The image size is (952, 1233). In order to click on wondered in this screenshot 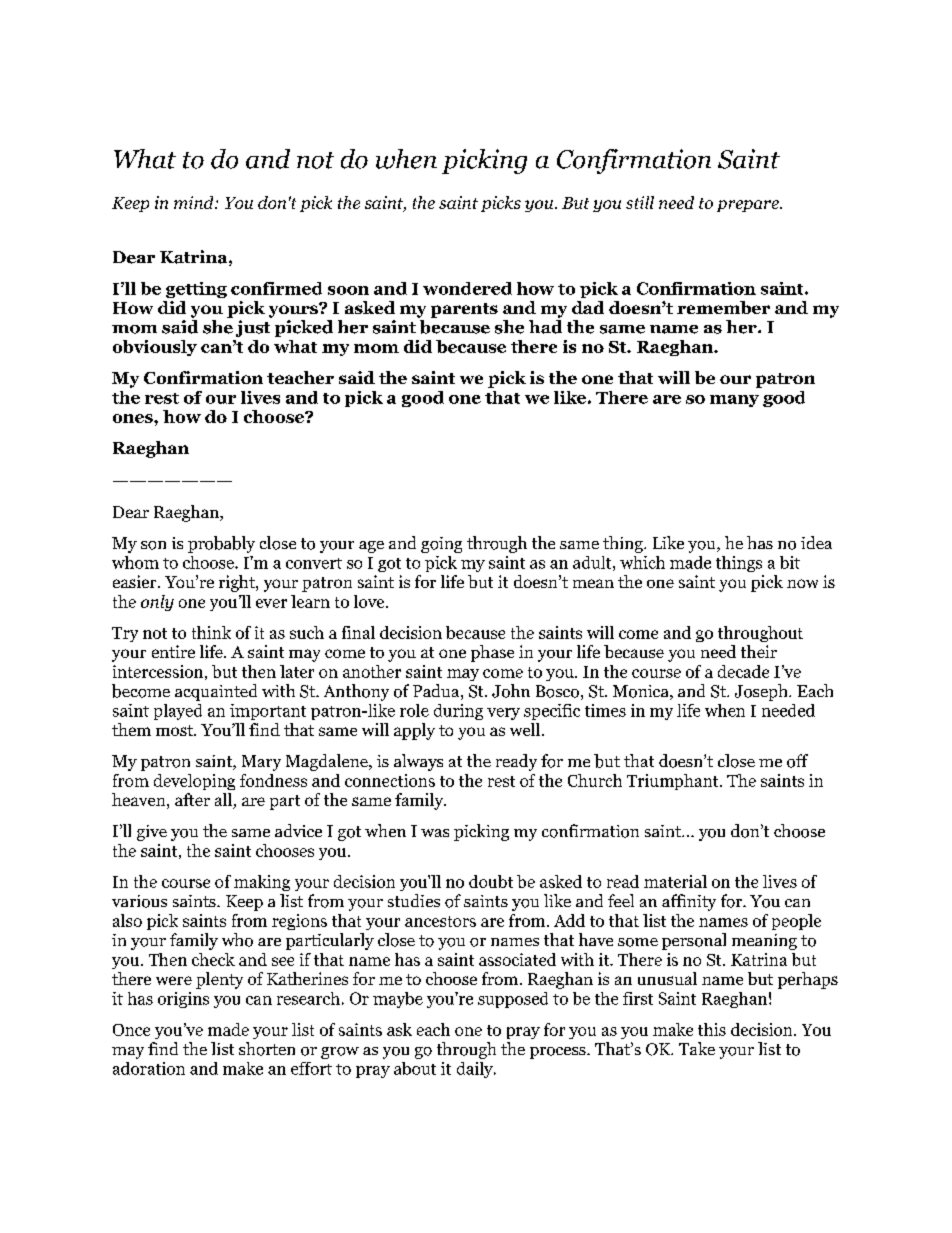, I will do `click(467, 288)`.
